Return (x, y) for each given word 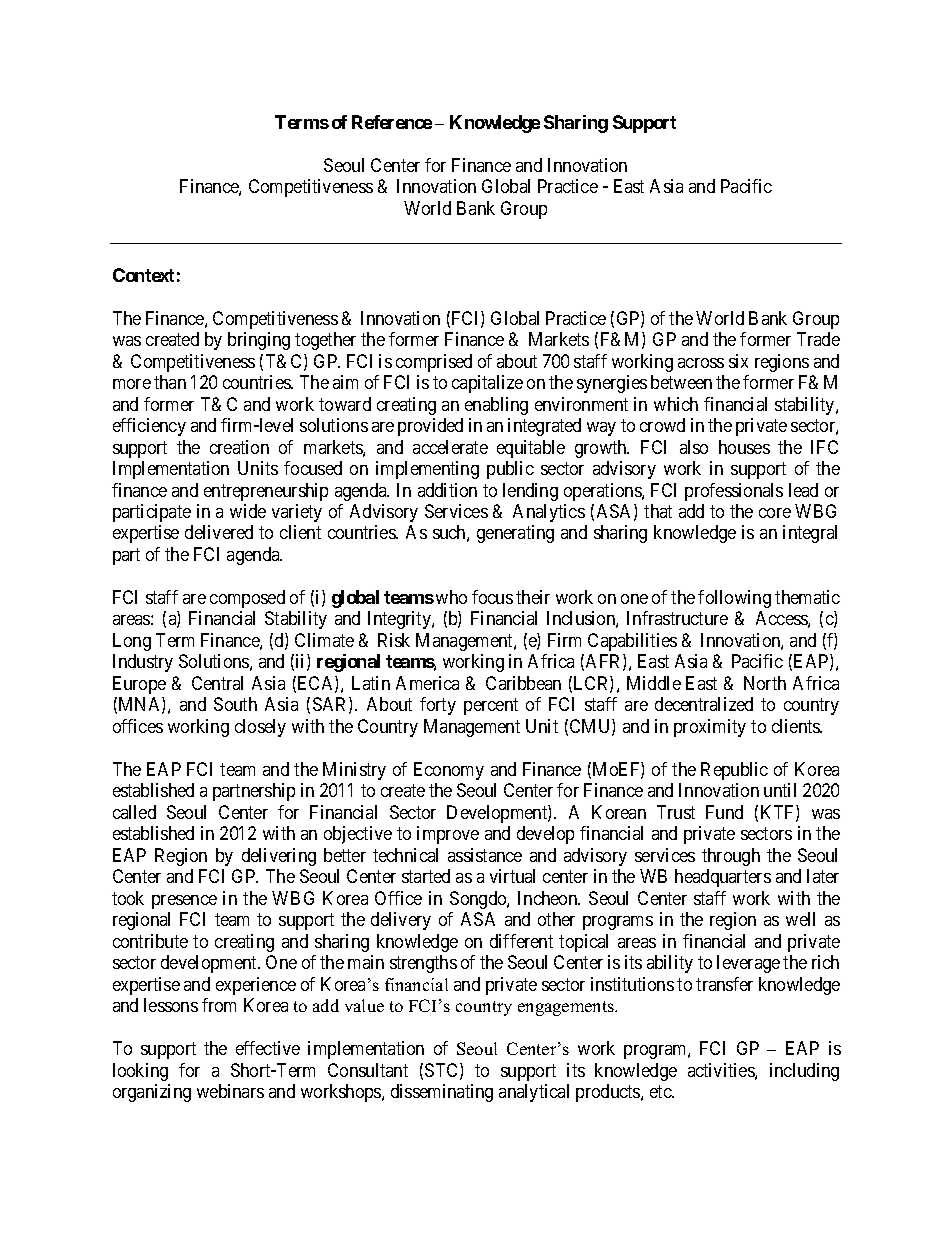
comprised (434, 363)
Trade (818, 339)
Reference (392, 122)
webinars (230, 1091)
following (734, 599)
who (451, 597)
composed (247, 599)
